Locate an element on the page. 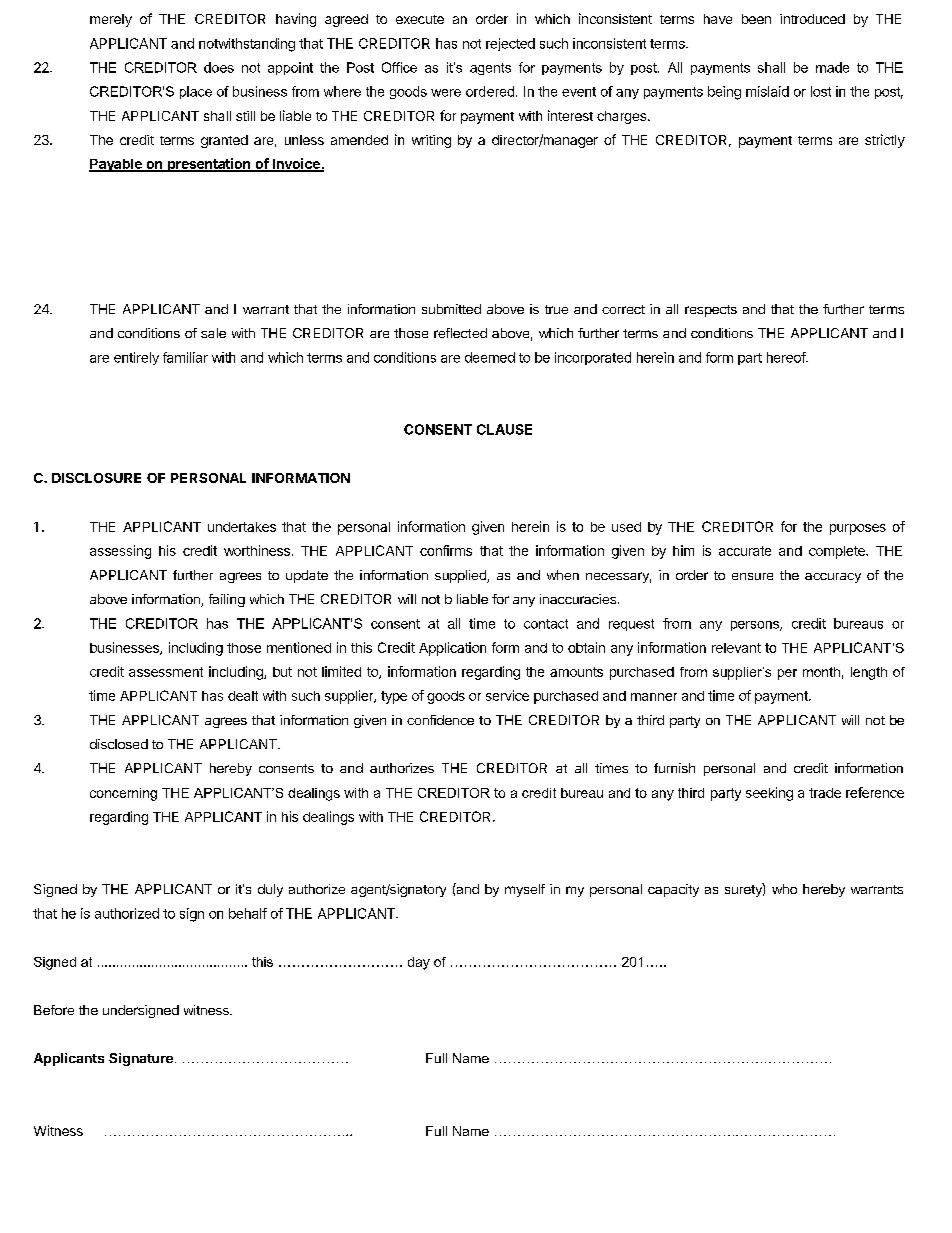 The image size is (952, 1233). confidence is located at coordinates (440, 720).
